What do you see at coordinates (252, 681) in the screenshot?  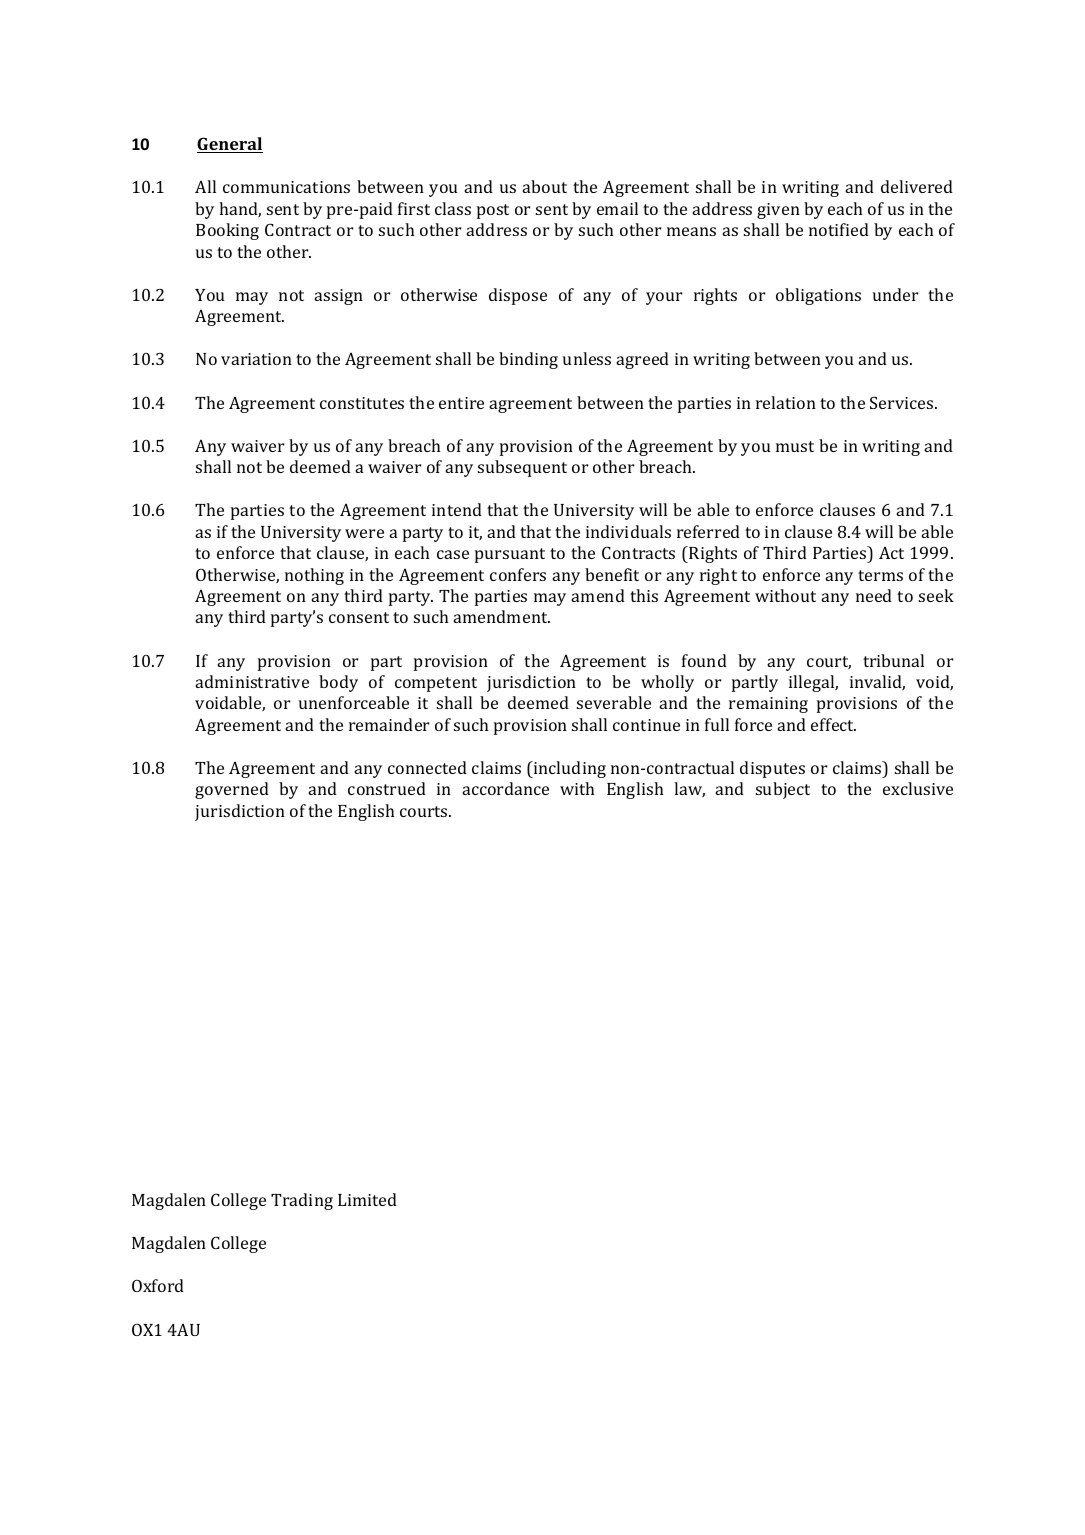 I see `administrative` at bounding box center [252, 681].
